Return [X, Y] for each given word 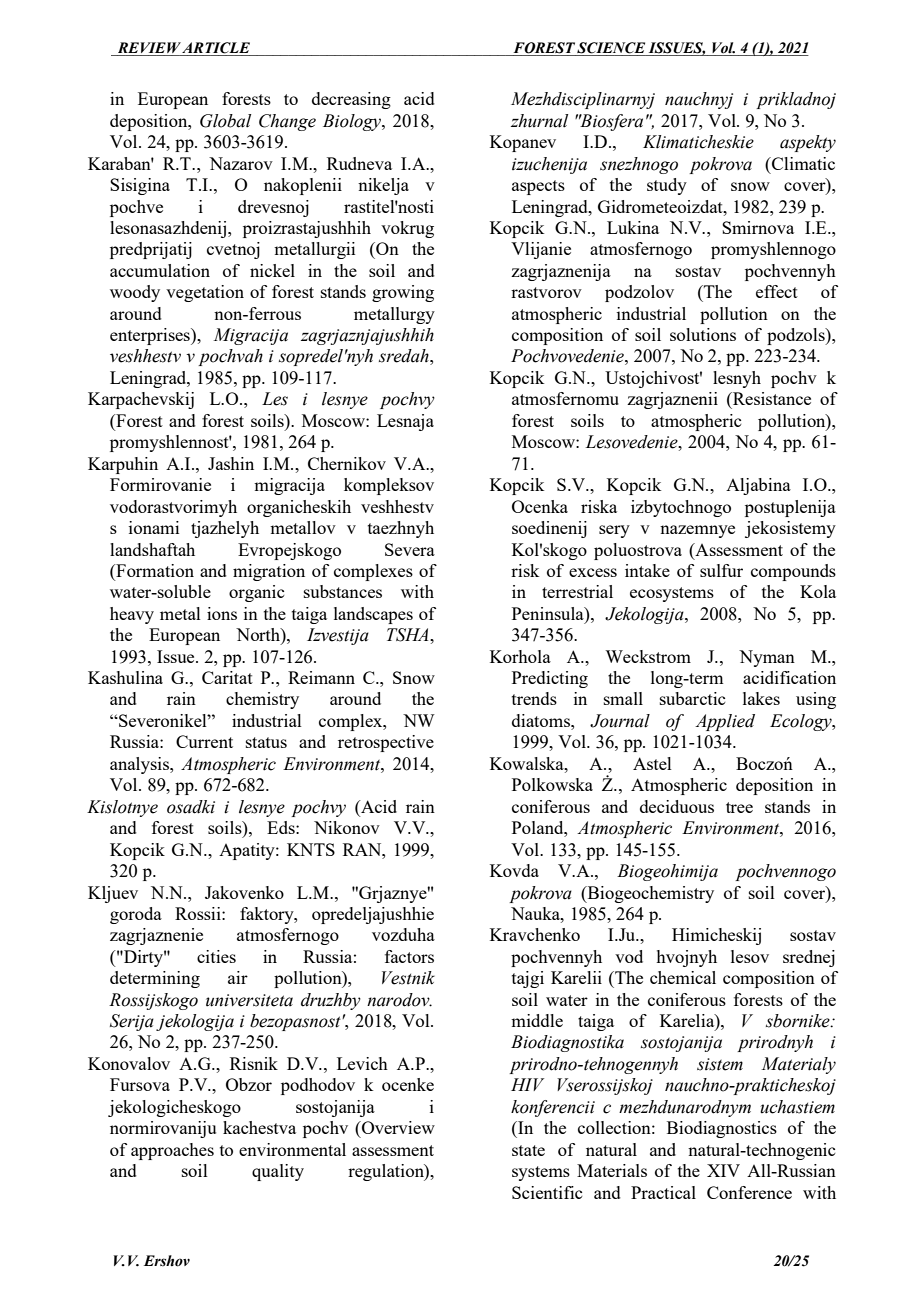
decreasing [351, 100]
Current [204, 741]
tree [739, 807]
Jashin [231, 463]
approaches [172, 1151]
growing [403, 293]
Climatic [802, 163]
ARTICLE [216, 48]
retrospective [386, 743]
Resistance [771, 398]
